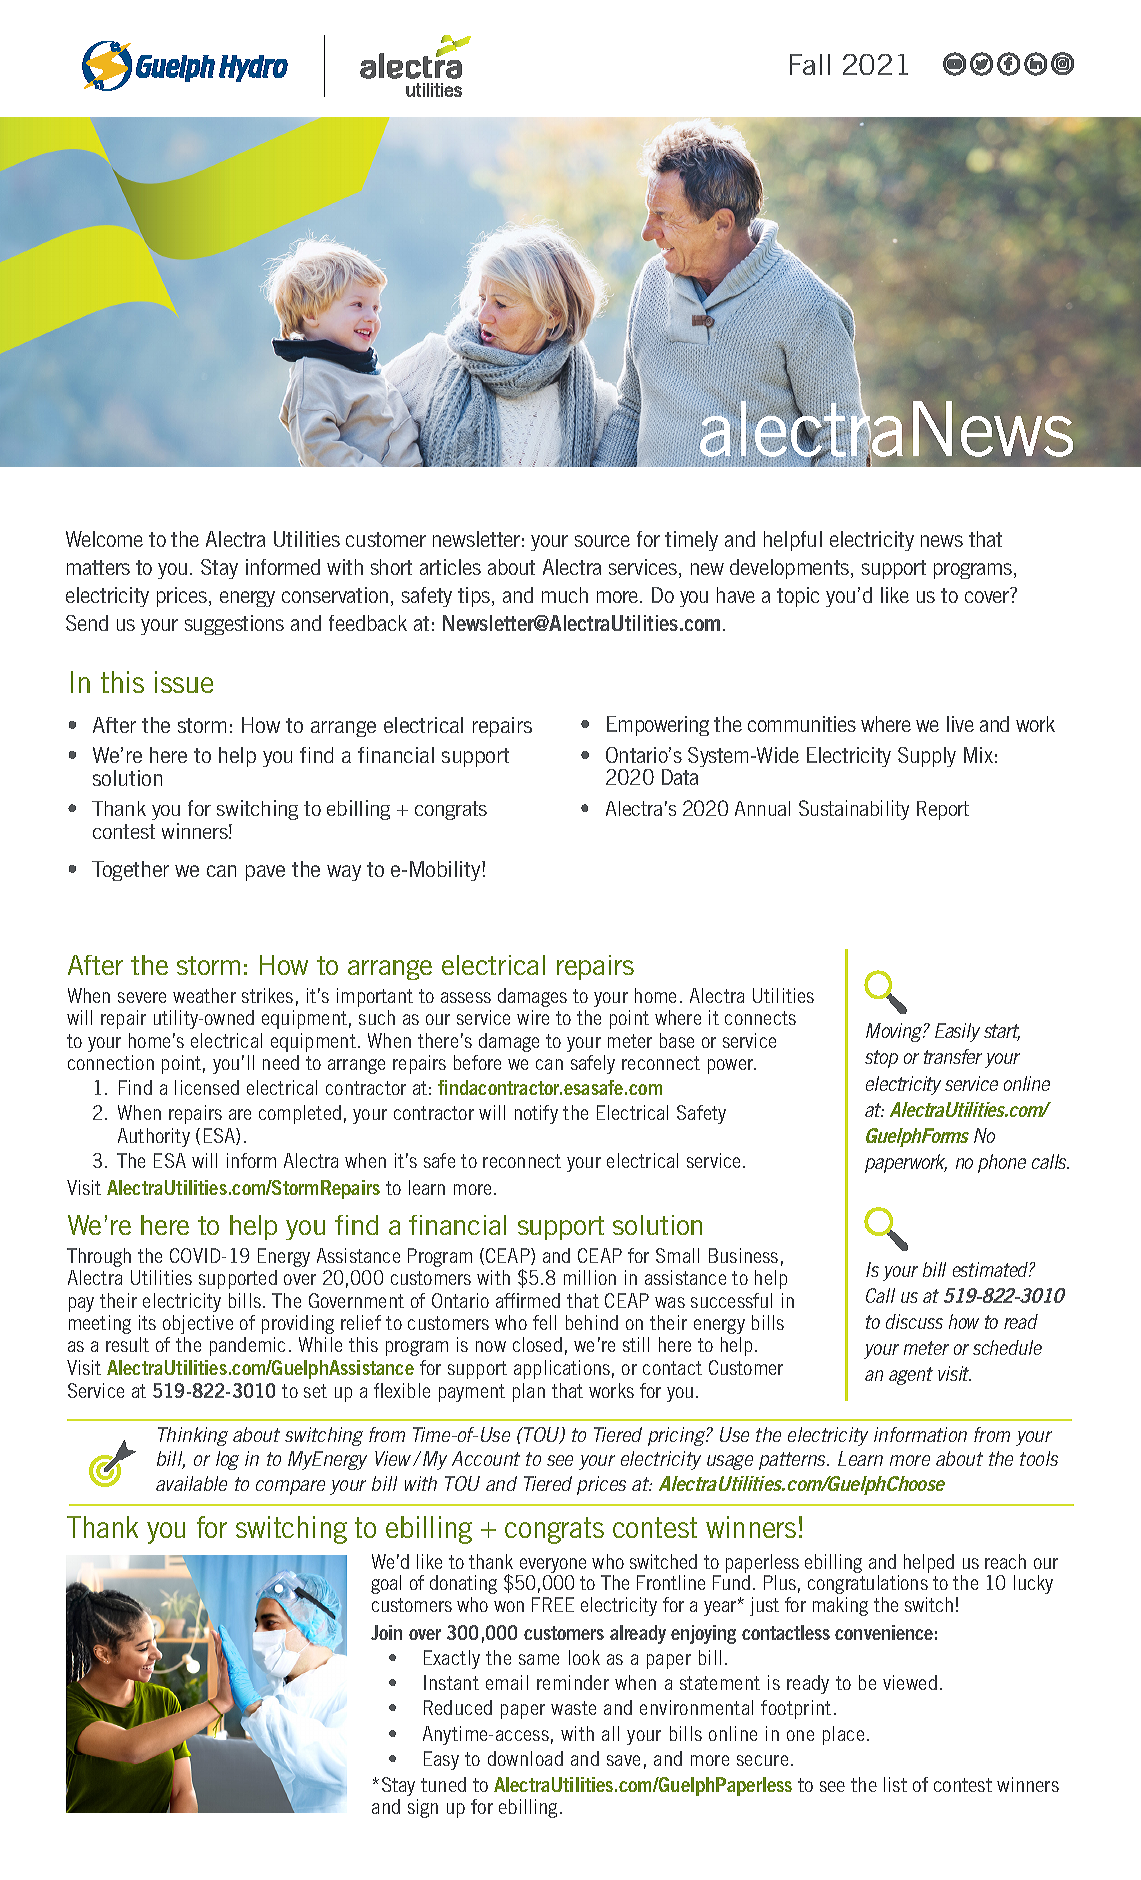  Describe the element at coordinates (204, 995) in the screenshot. I see `weather` at that location.
